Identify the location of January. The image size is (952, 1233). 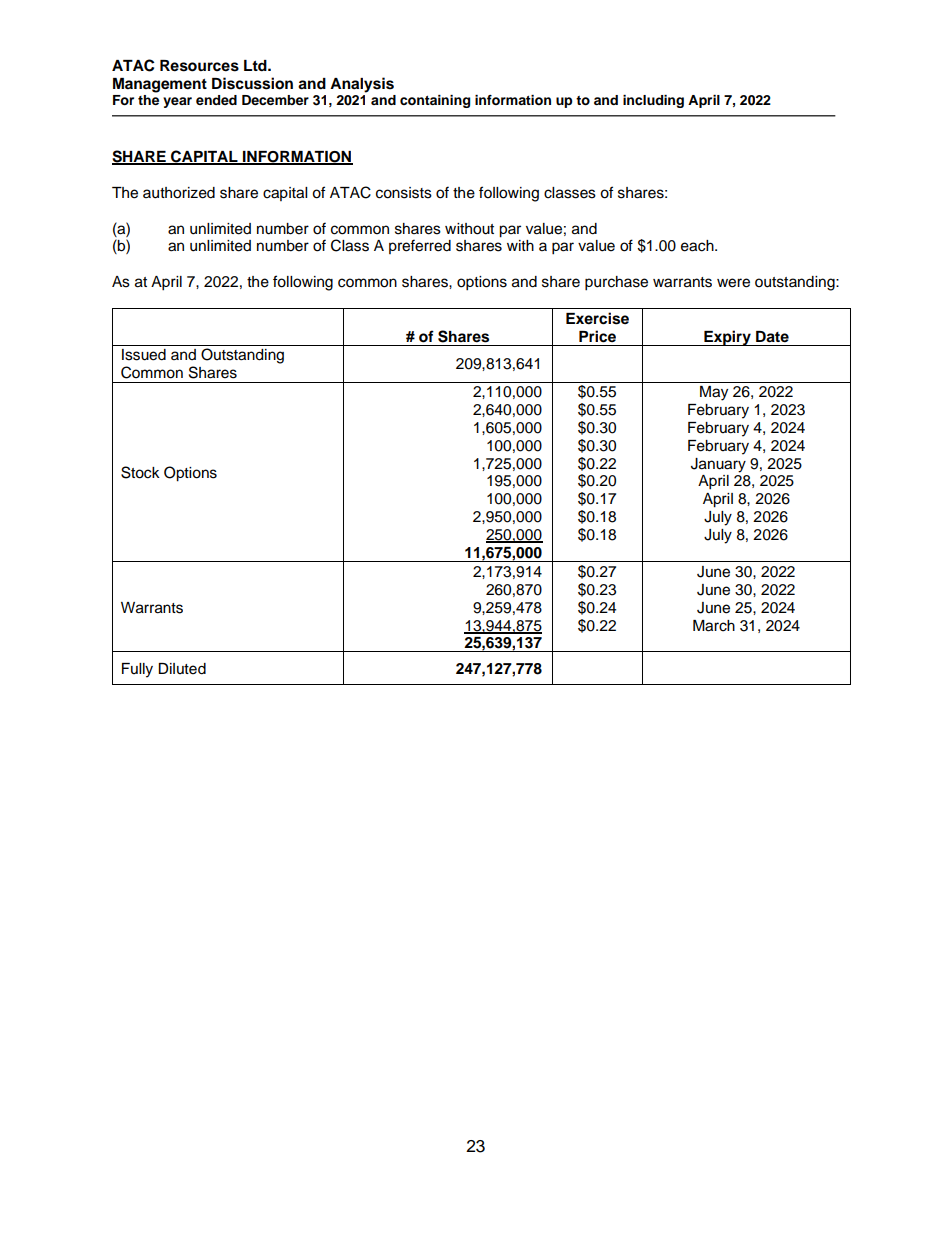
(718, 465).
